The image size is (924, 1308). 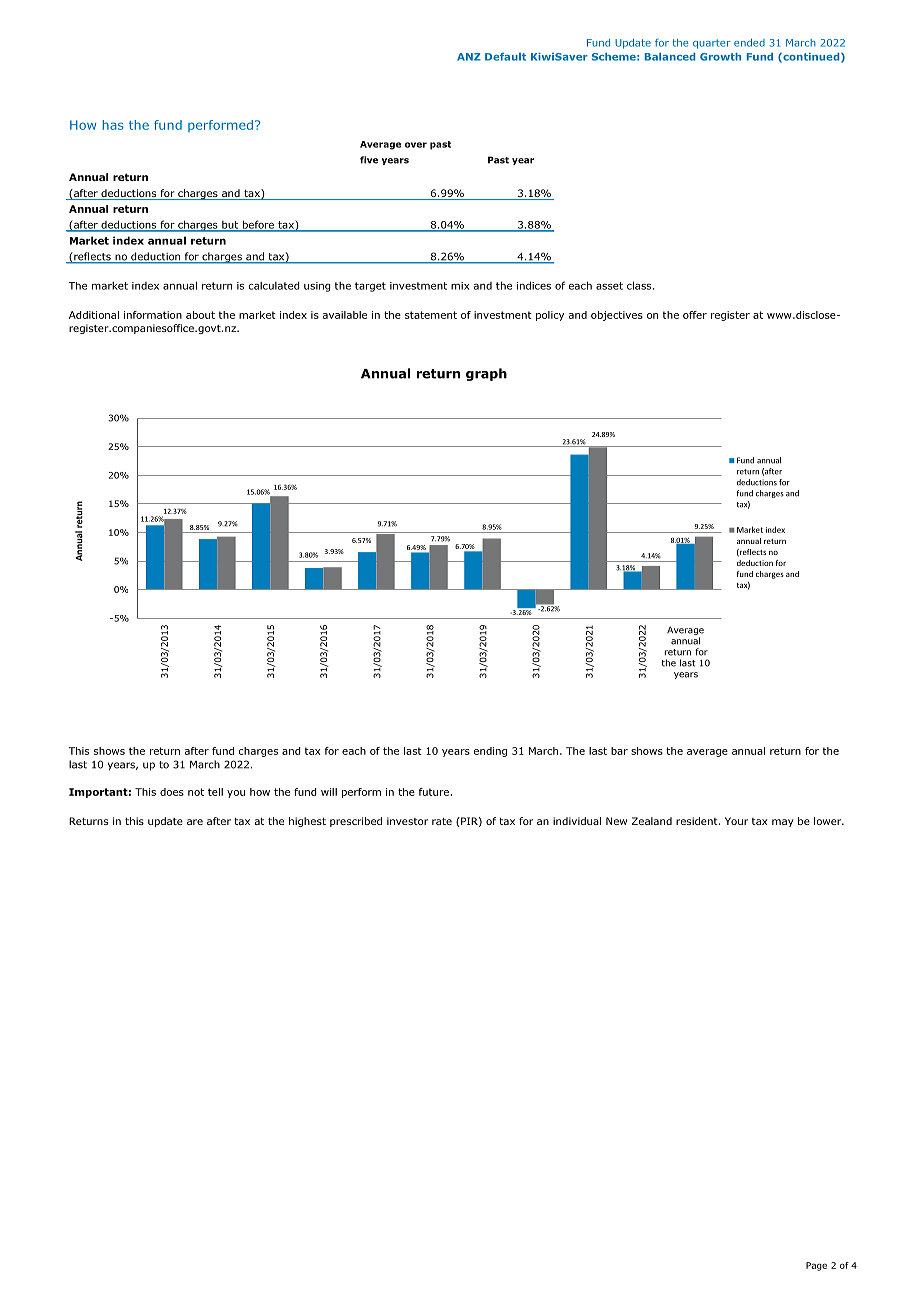 What do you see at coordinates (469, 57) in the page?
I see `ANZ` at bounding box center [469, 57].
